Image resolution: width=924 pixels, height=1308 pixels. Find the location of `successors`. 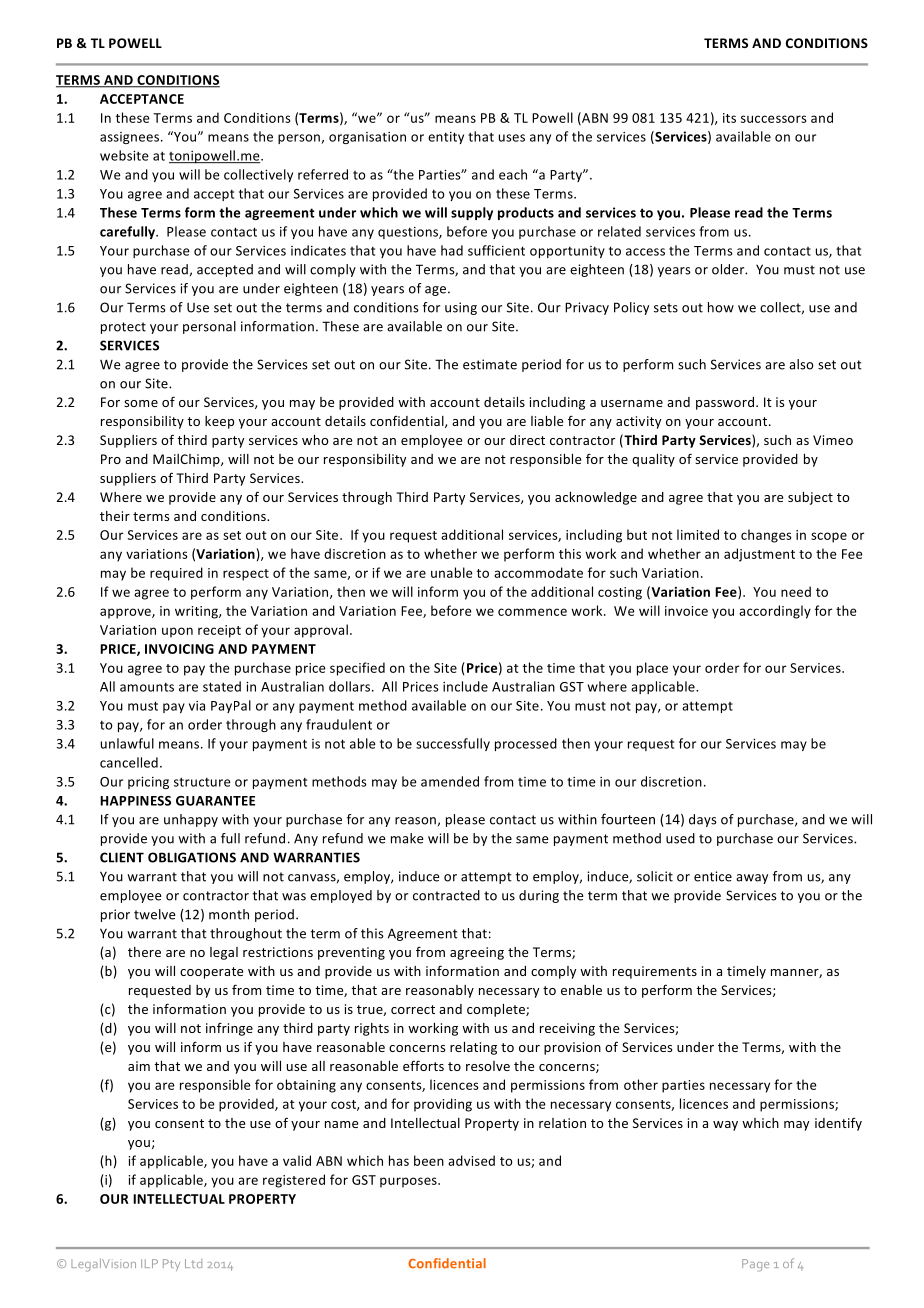

successors is located at coordinates (774, 119).
